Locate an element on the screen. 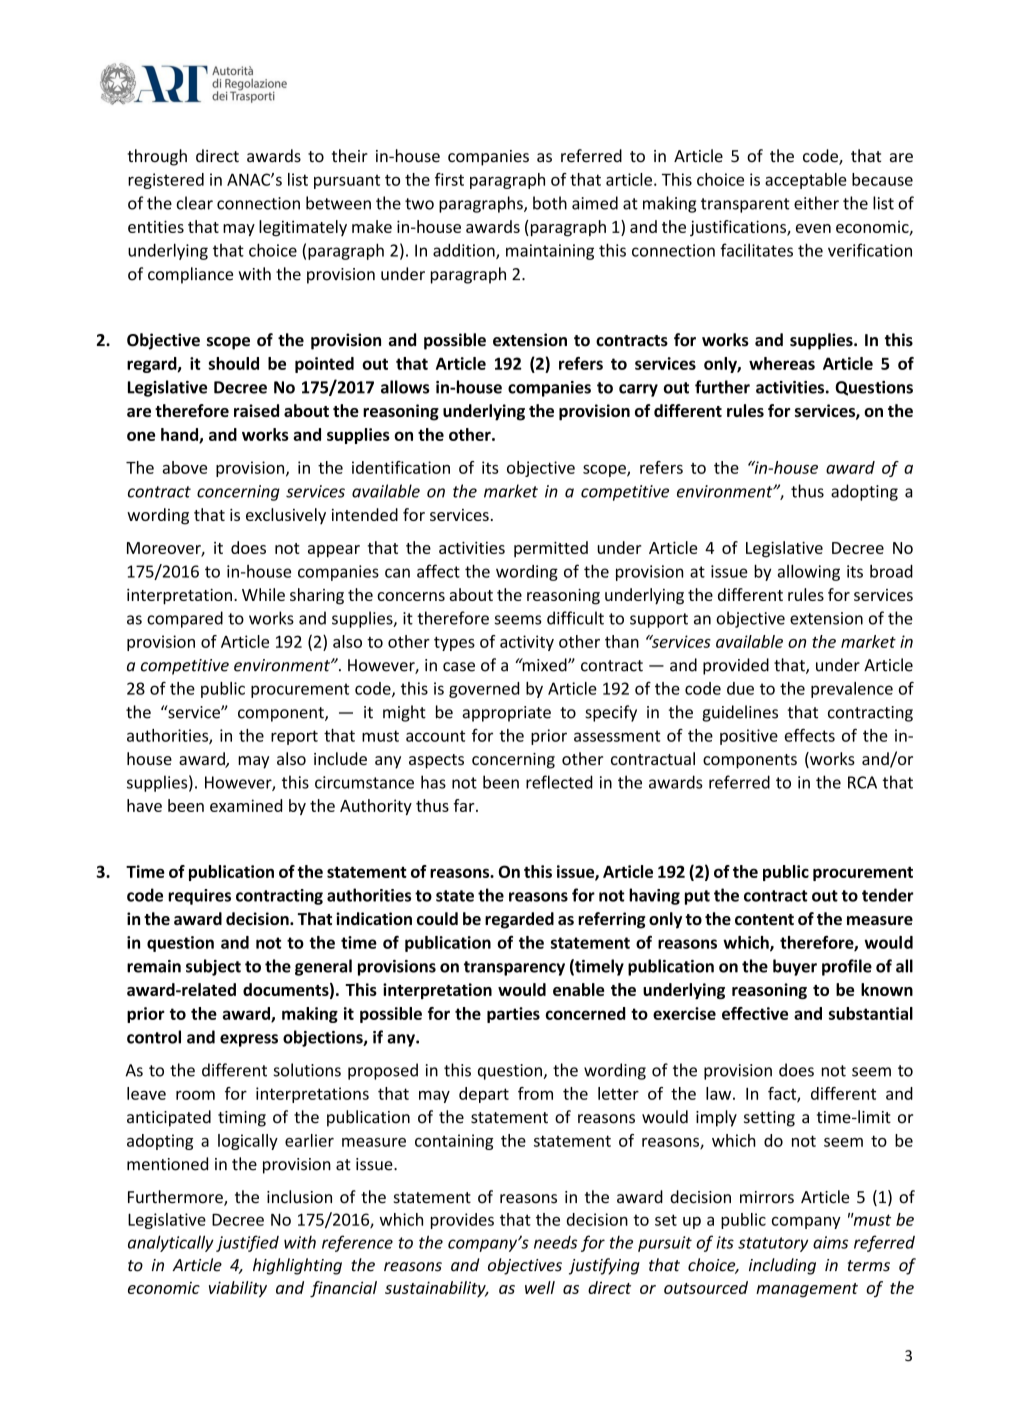  both is located at coordinates (550, 203).
